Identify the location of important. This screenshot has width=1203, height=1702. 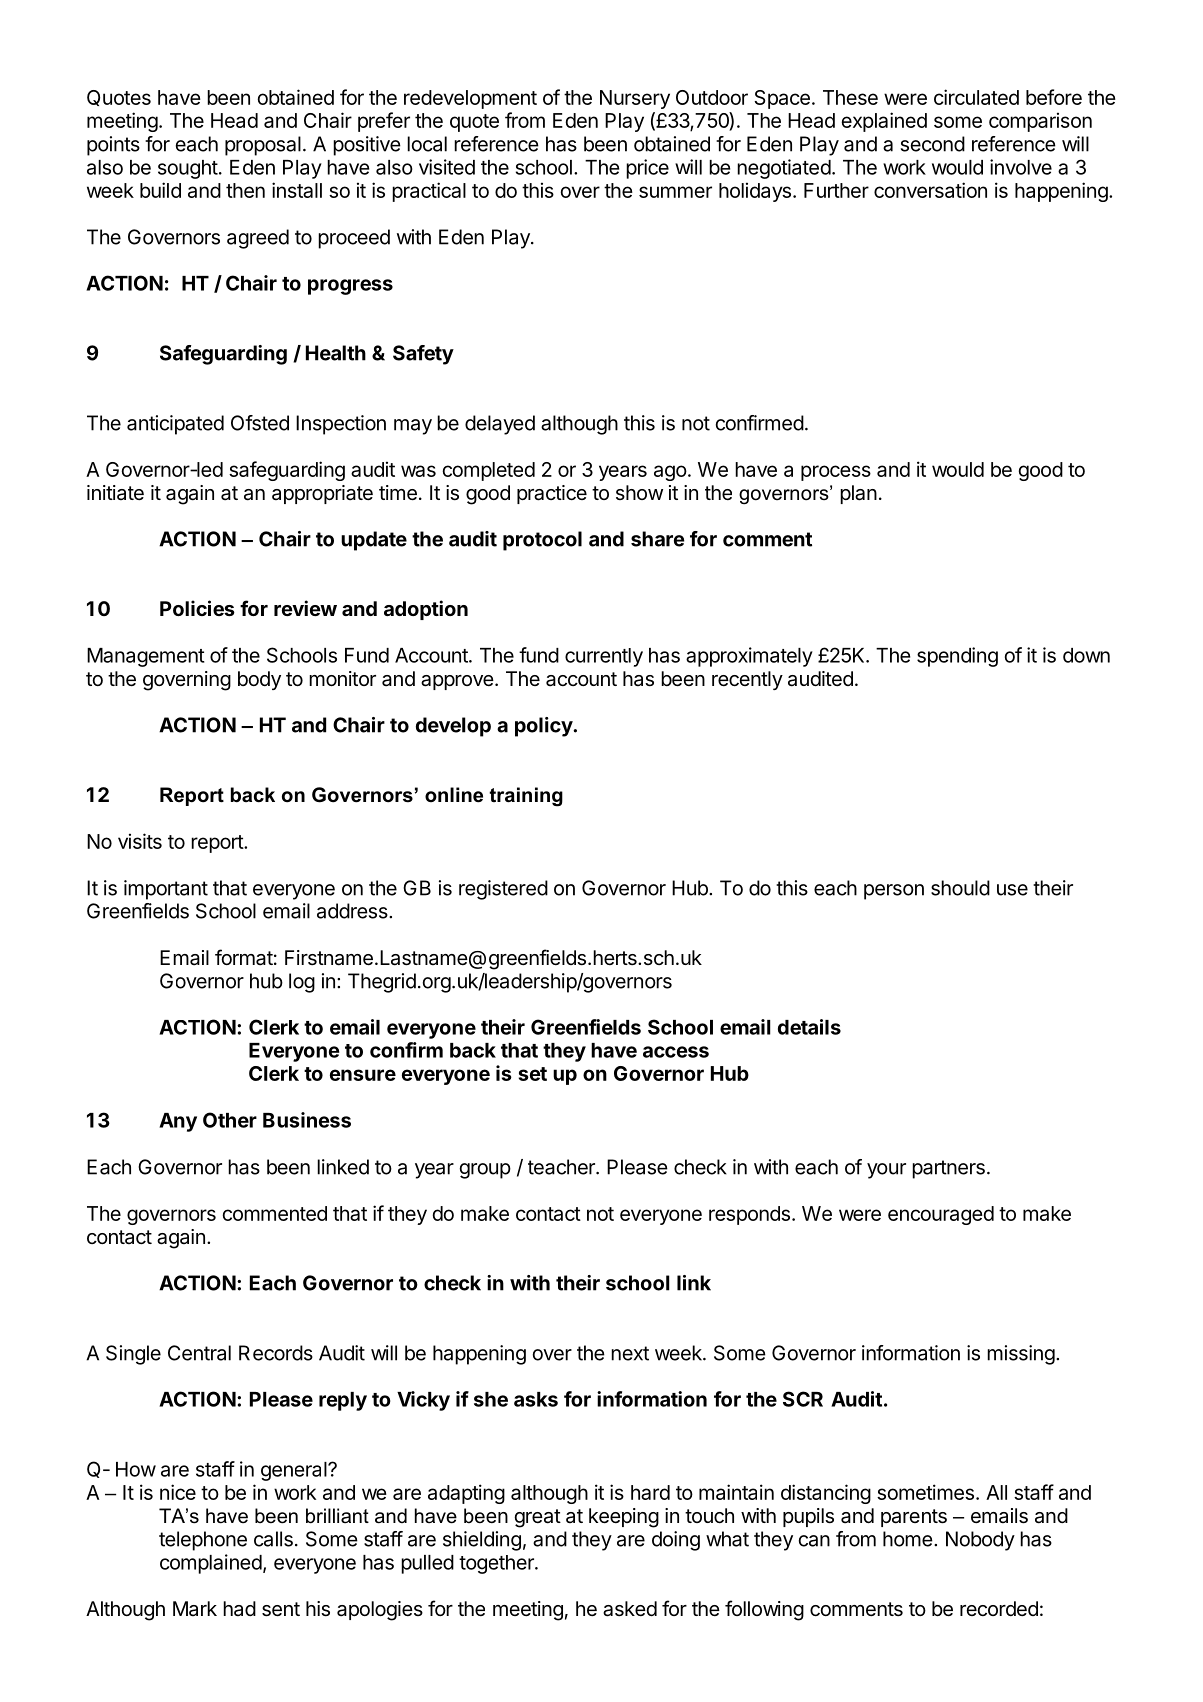
(166, 890).
